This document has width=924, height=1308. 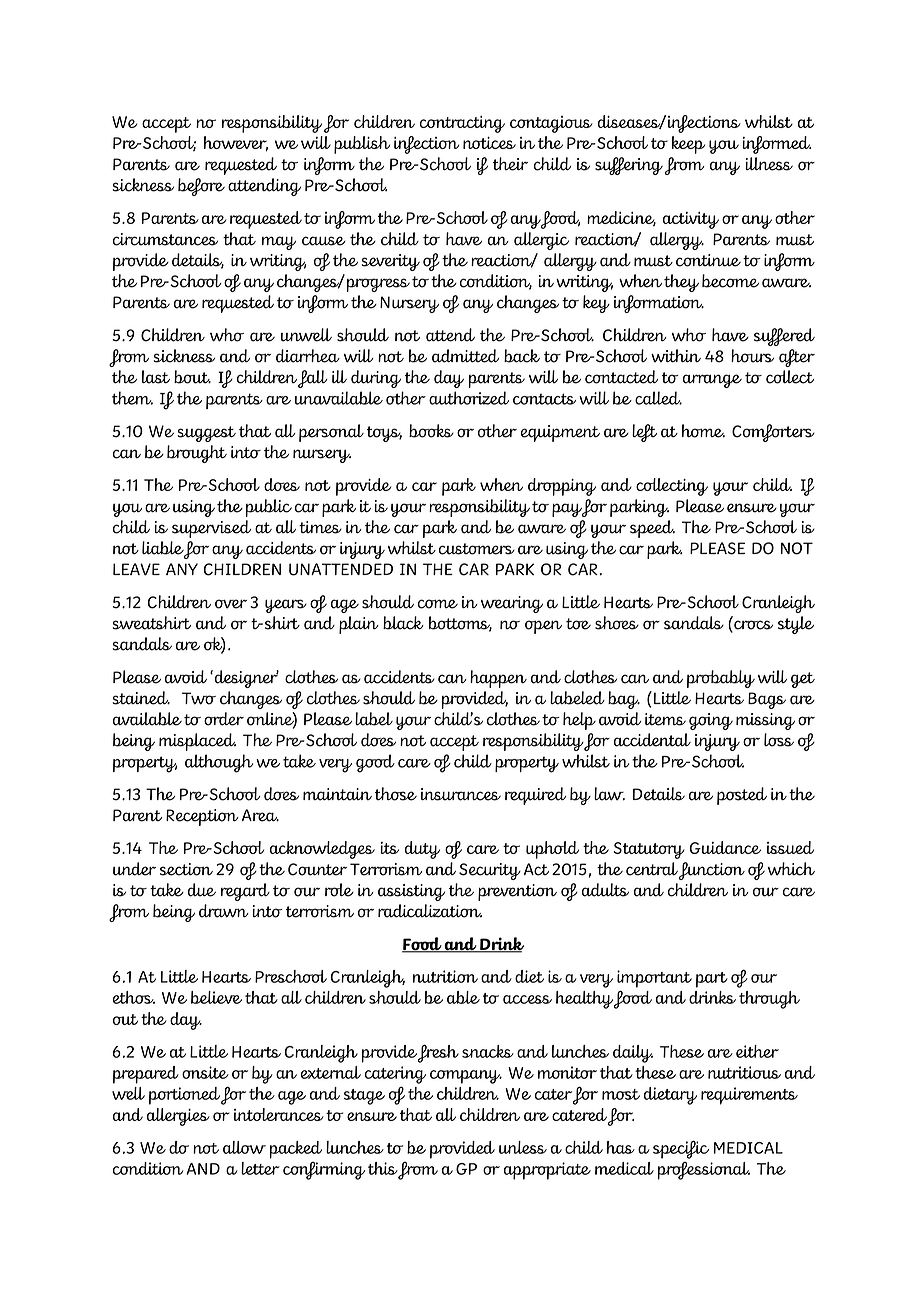 I want to click on drawn, so click(x=223, y=911).
